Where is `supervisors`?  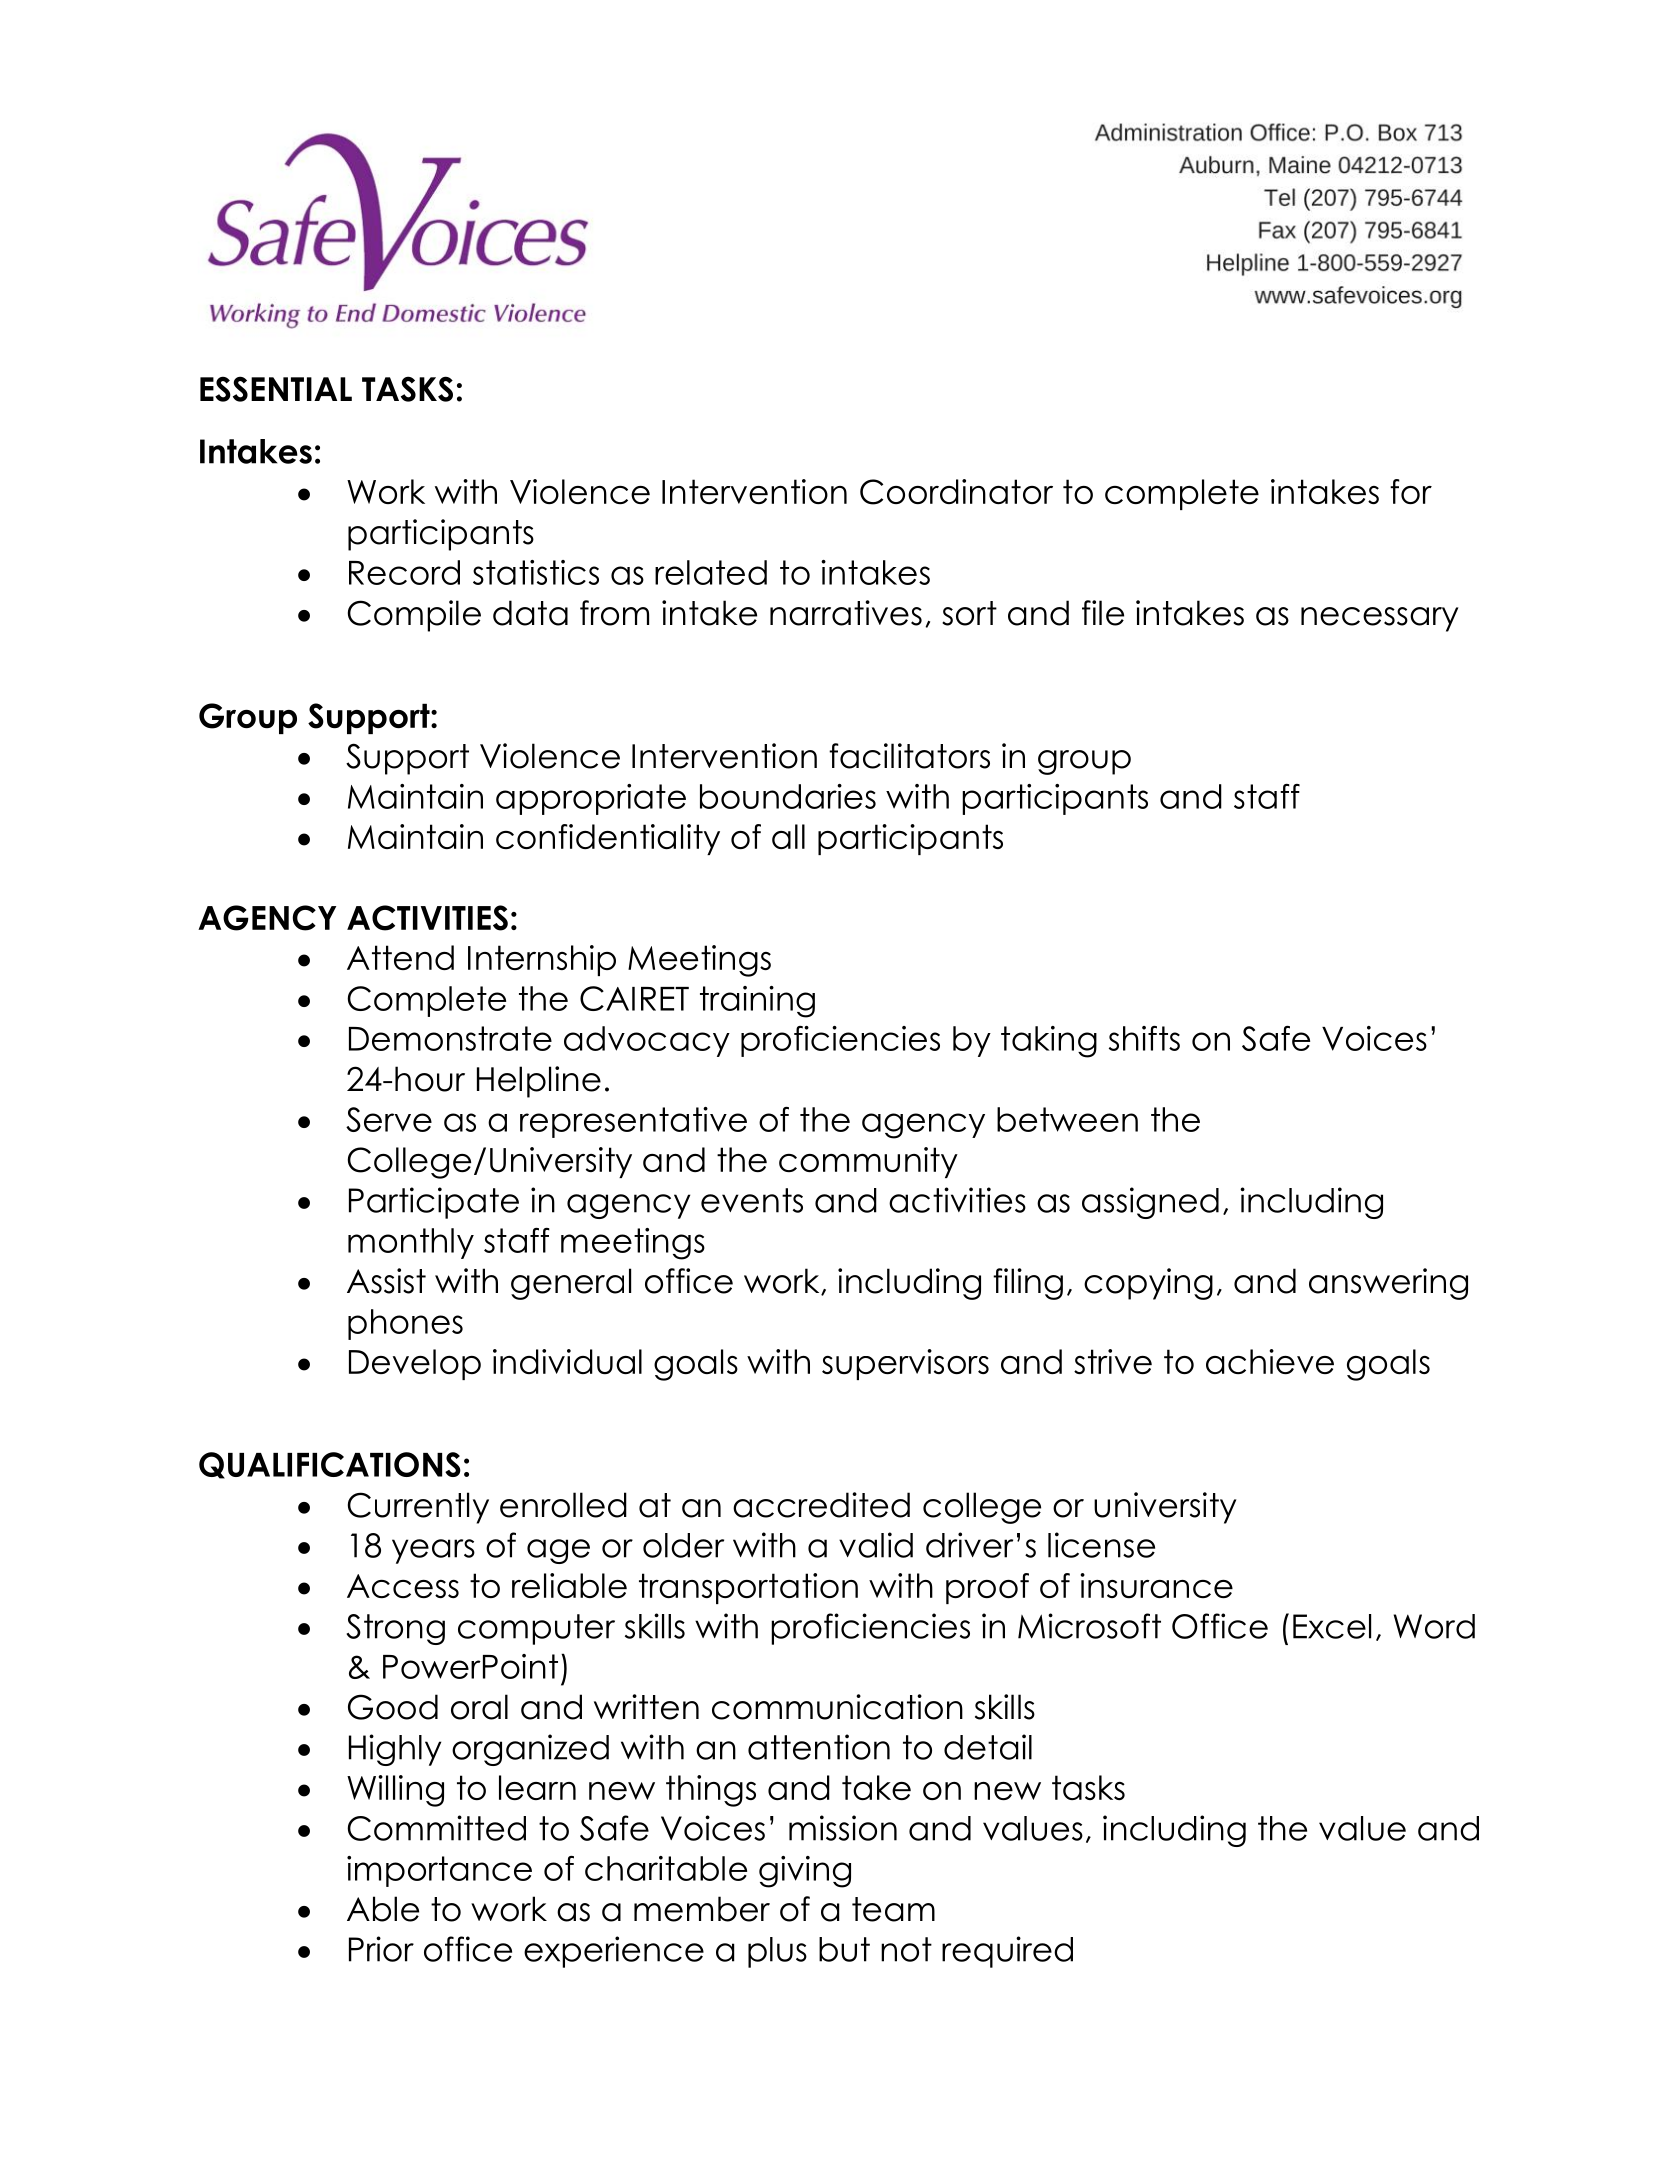
supervisors is located at coordinates (905, 1364).
